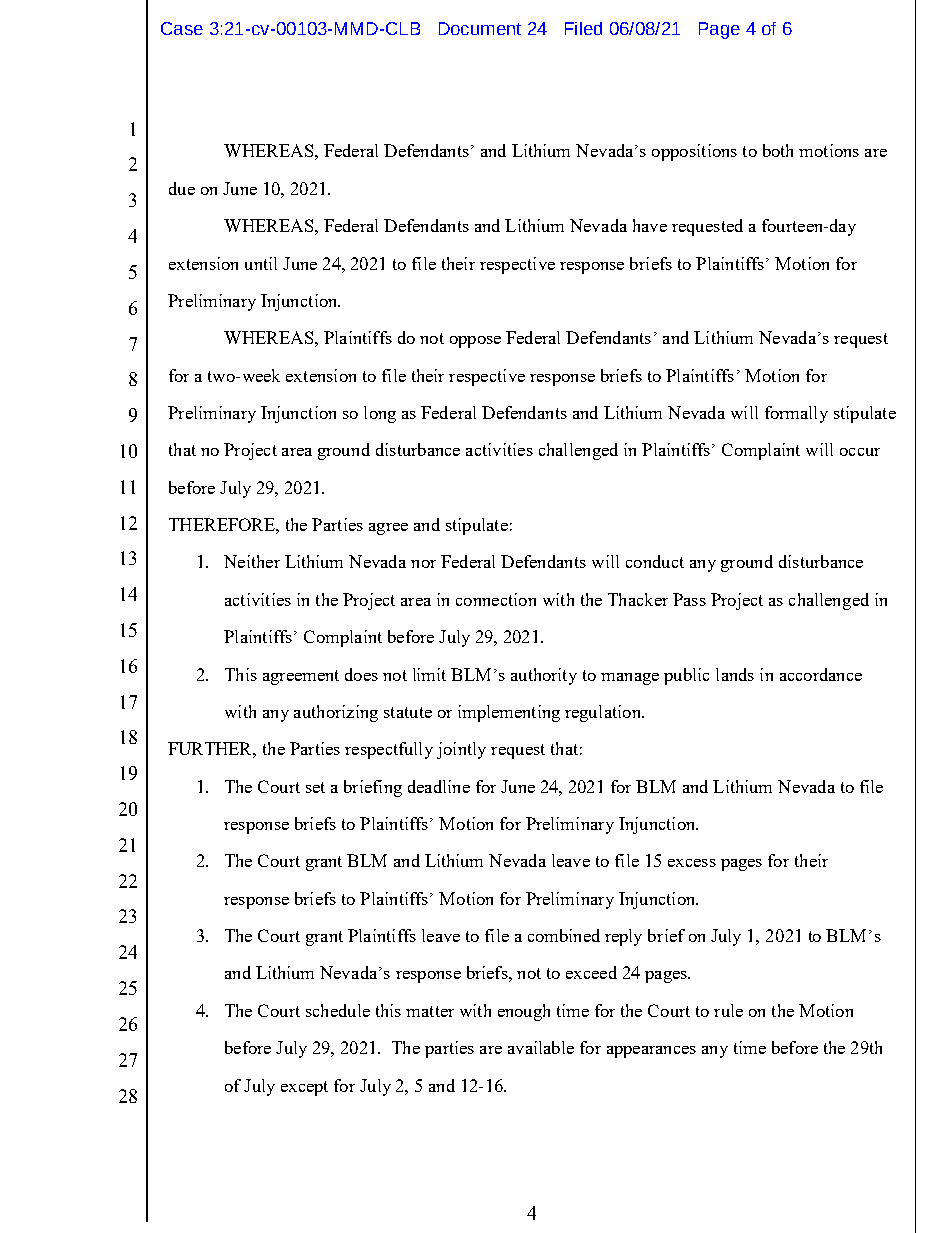  I want to click on Case, so click(182, 28).
